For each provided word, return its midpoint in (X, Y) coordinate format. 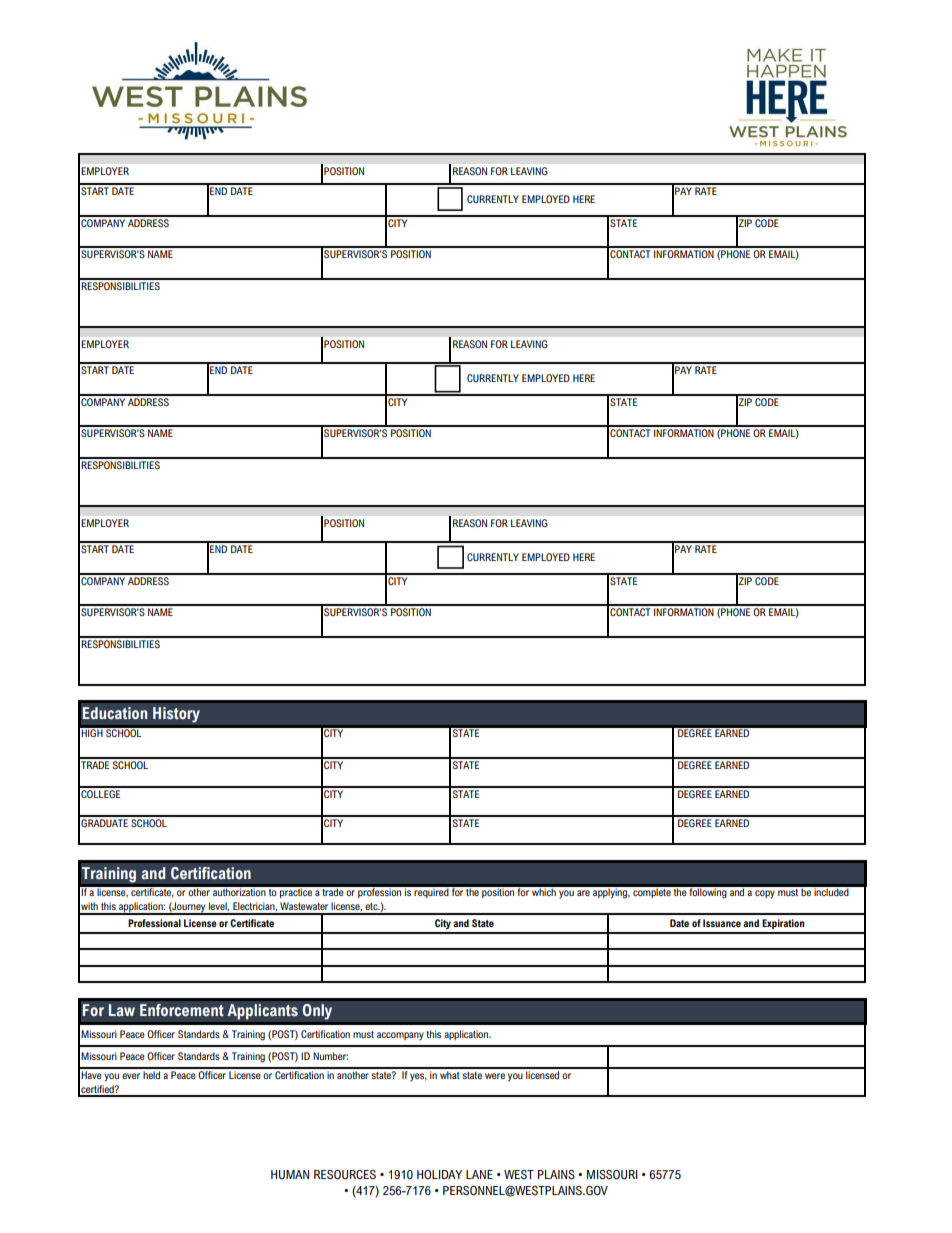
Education (115, 713)
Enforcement (182, 1010)
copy (765, 894)
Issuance (722, 923)
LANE (479, 1174)
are (583, 893)
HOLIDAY (439, 1174)
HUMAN (290, 1175)
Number (330, 1056)
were (495, 1076)
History (176, 715)
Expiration (783, 924)
